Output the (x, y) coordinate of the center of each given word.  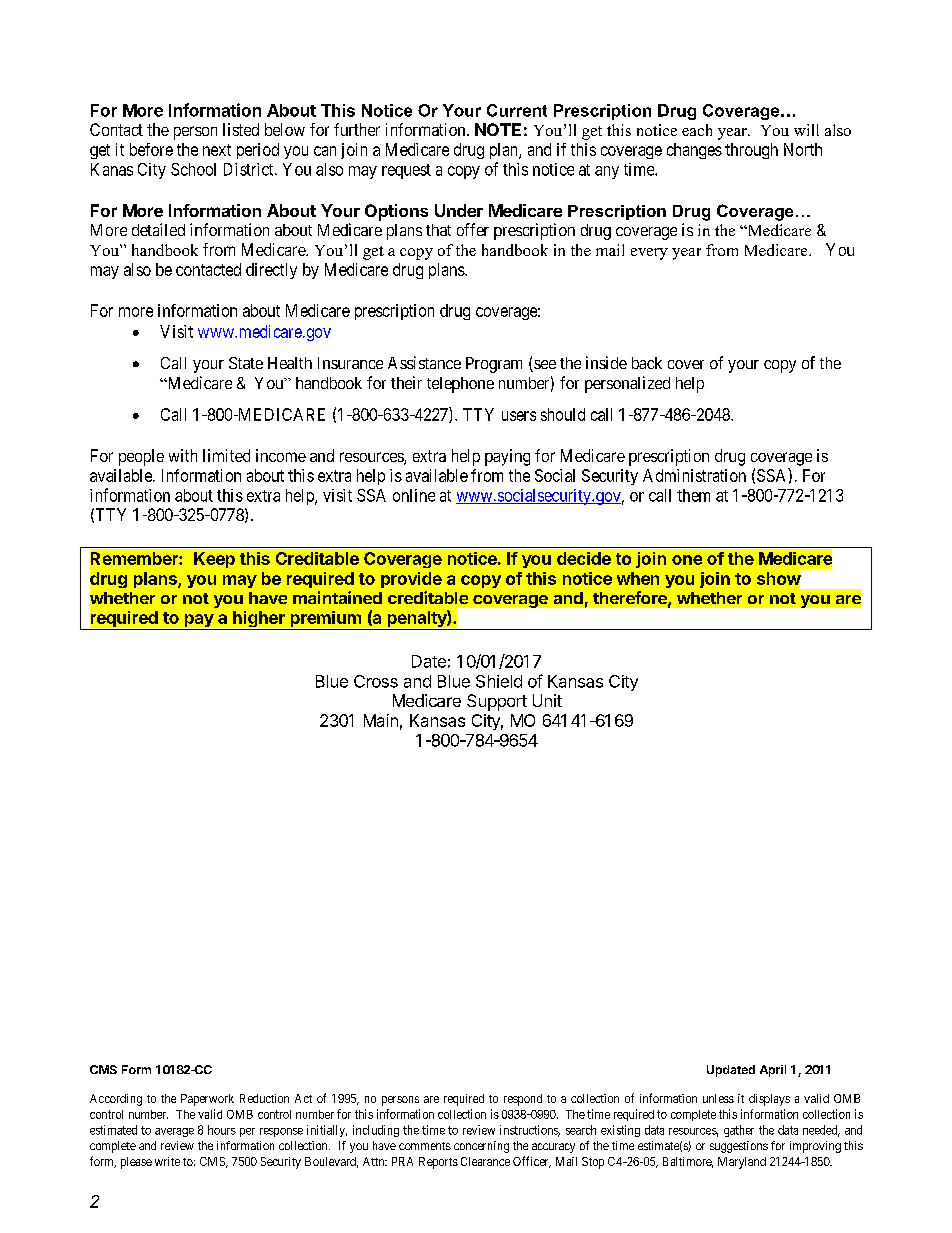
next (217, 150)
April (773, 1071)
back (647, 363)
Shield (499, 681)
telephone (460, 385)
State (246, 363)
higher (259, 620)
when (638, 578)
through (751, 151)
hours (222, 1130)
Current (517, 110)
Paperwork (207, 1100)
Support (497, 702)
